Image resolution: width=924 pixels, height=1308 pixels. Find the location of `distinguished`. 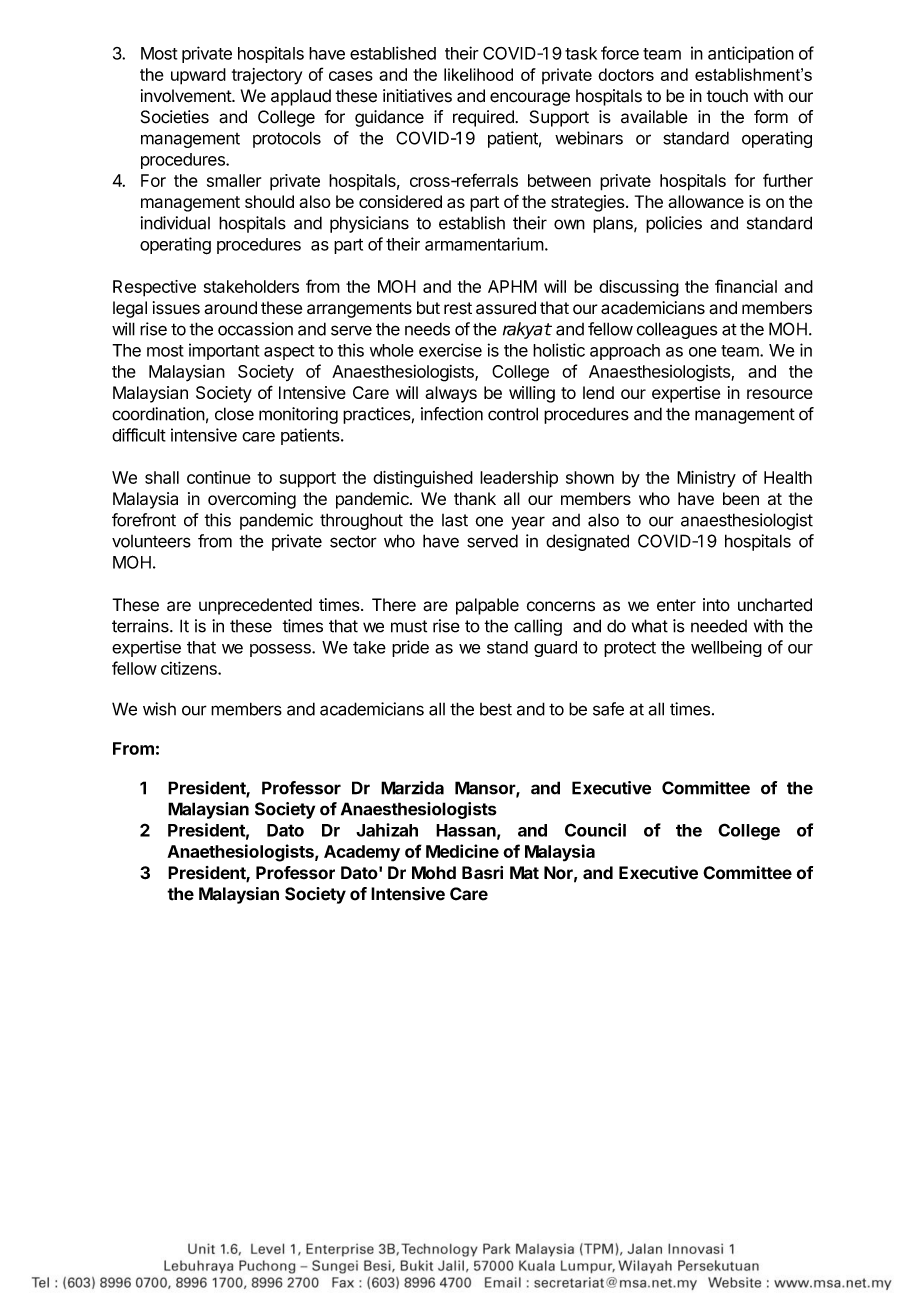

distinguished is located at coordinates (423, 479).
